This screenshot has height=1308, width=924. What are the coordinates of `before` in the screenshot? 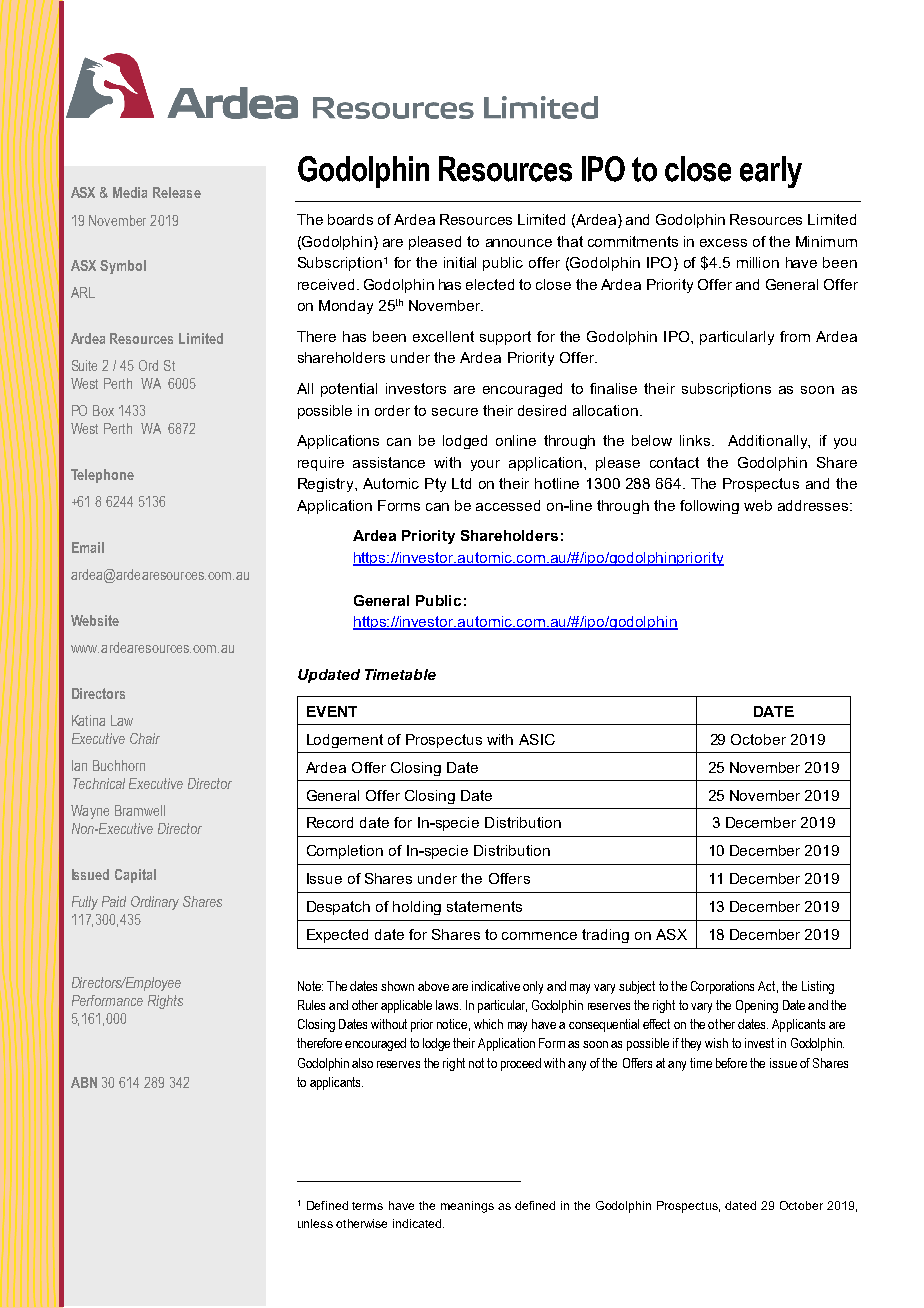 It's located at (731, 1063).
